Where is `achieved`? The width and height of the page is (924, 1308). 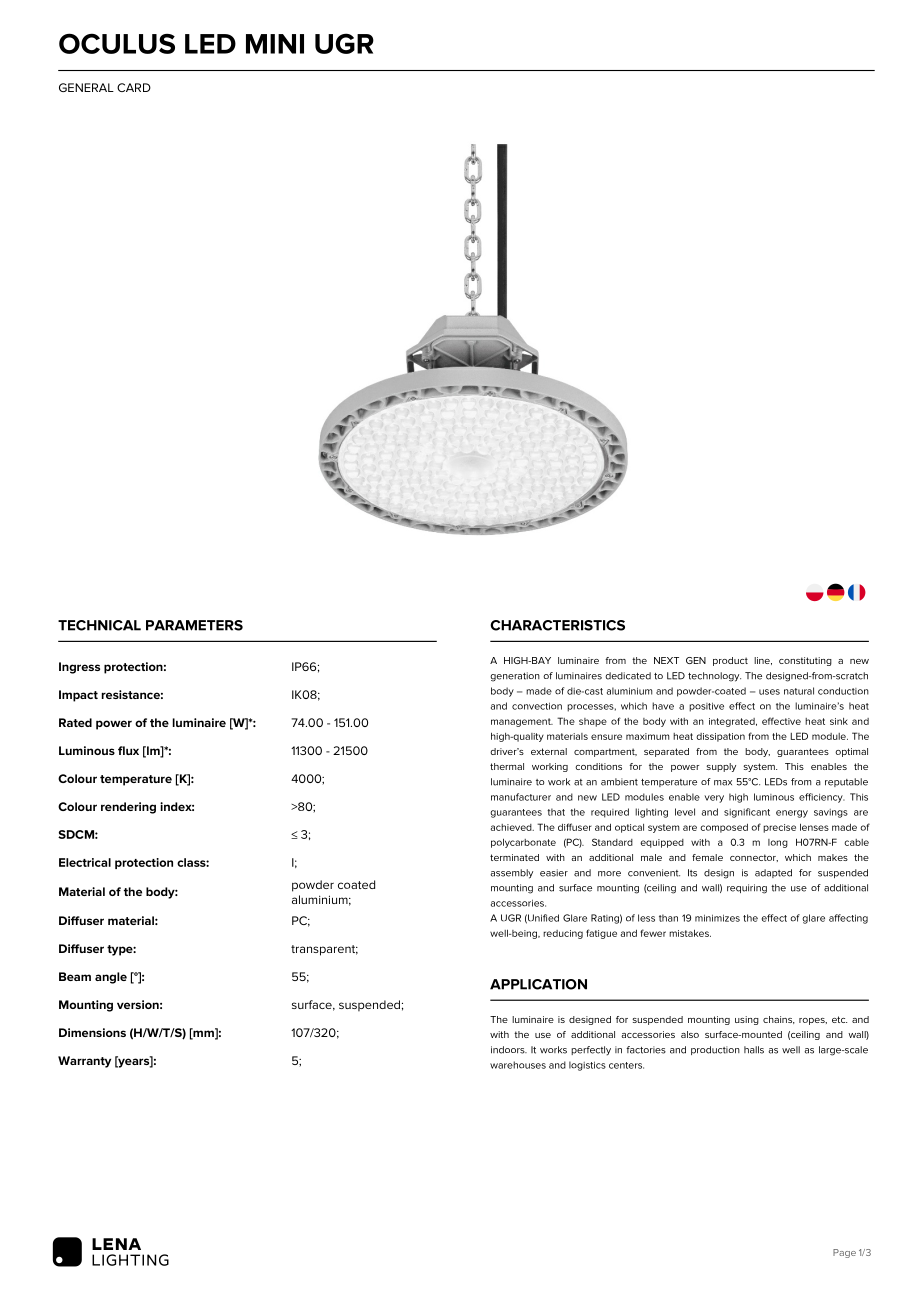
achieved is located at coordinates (512, 827).
